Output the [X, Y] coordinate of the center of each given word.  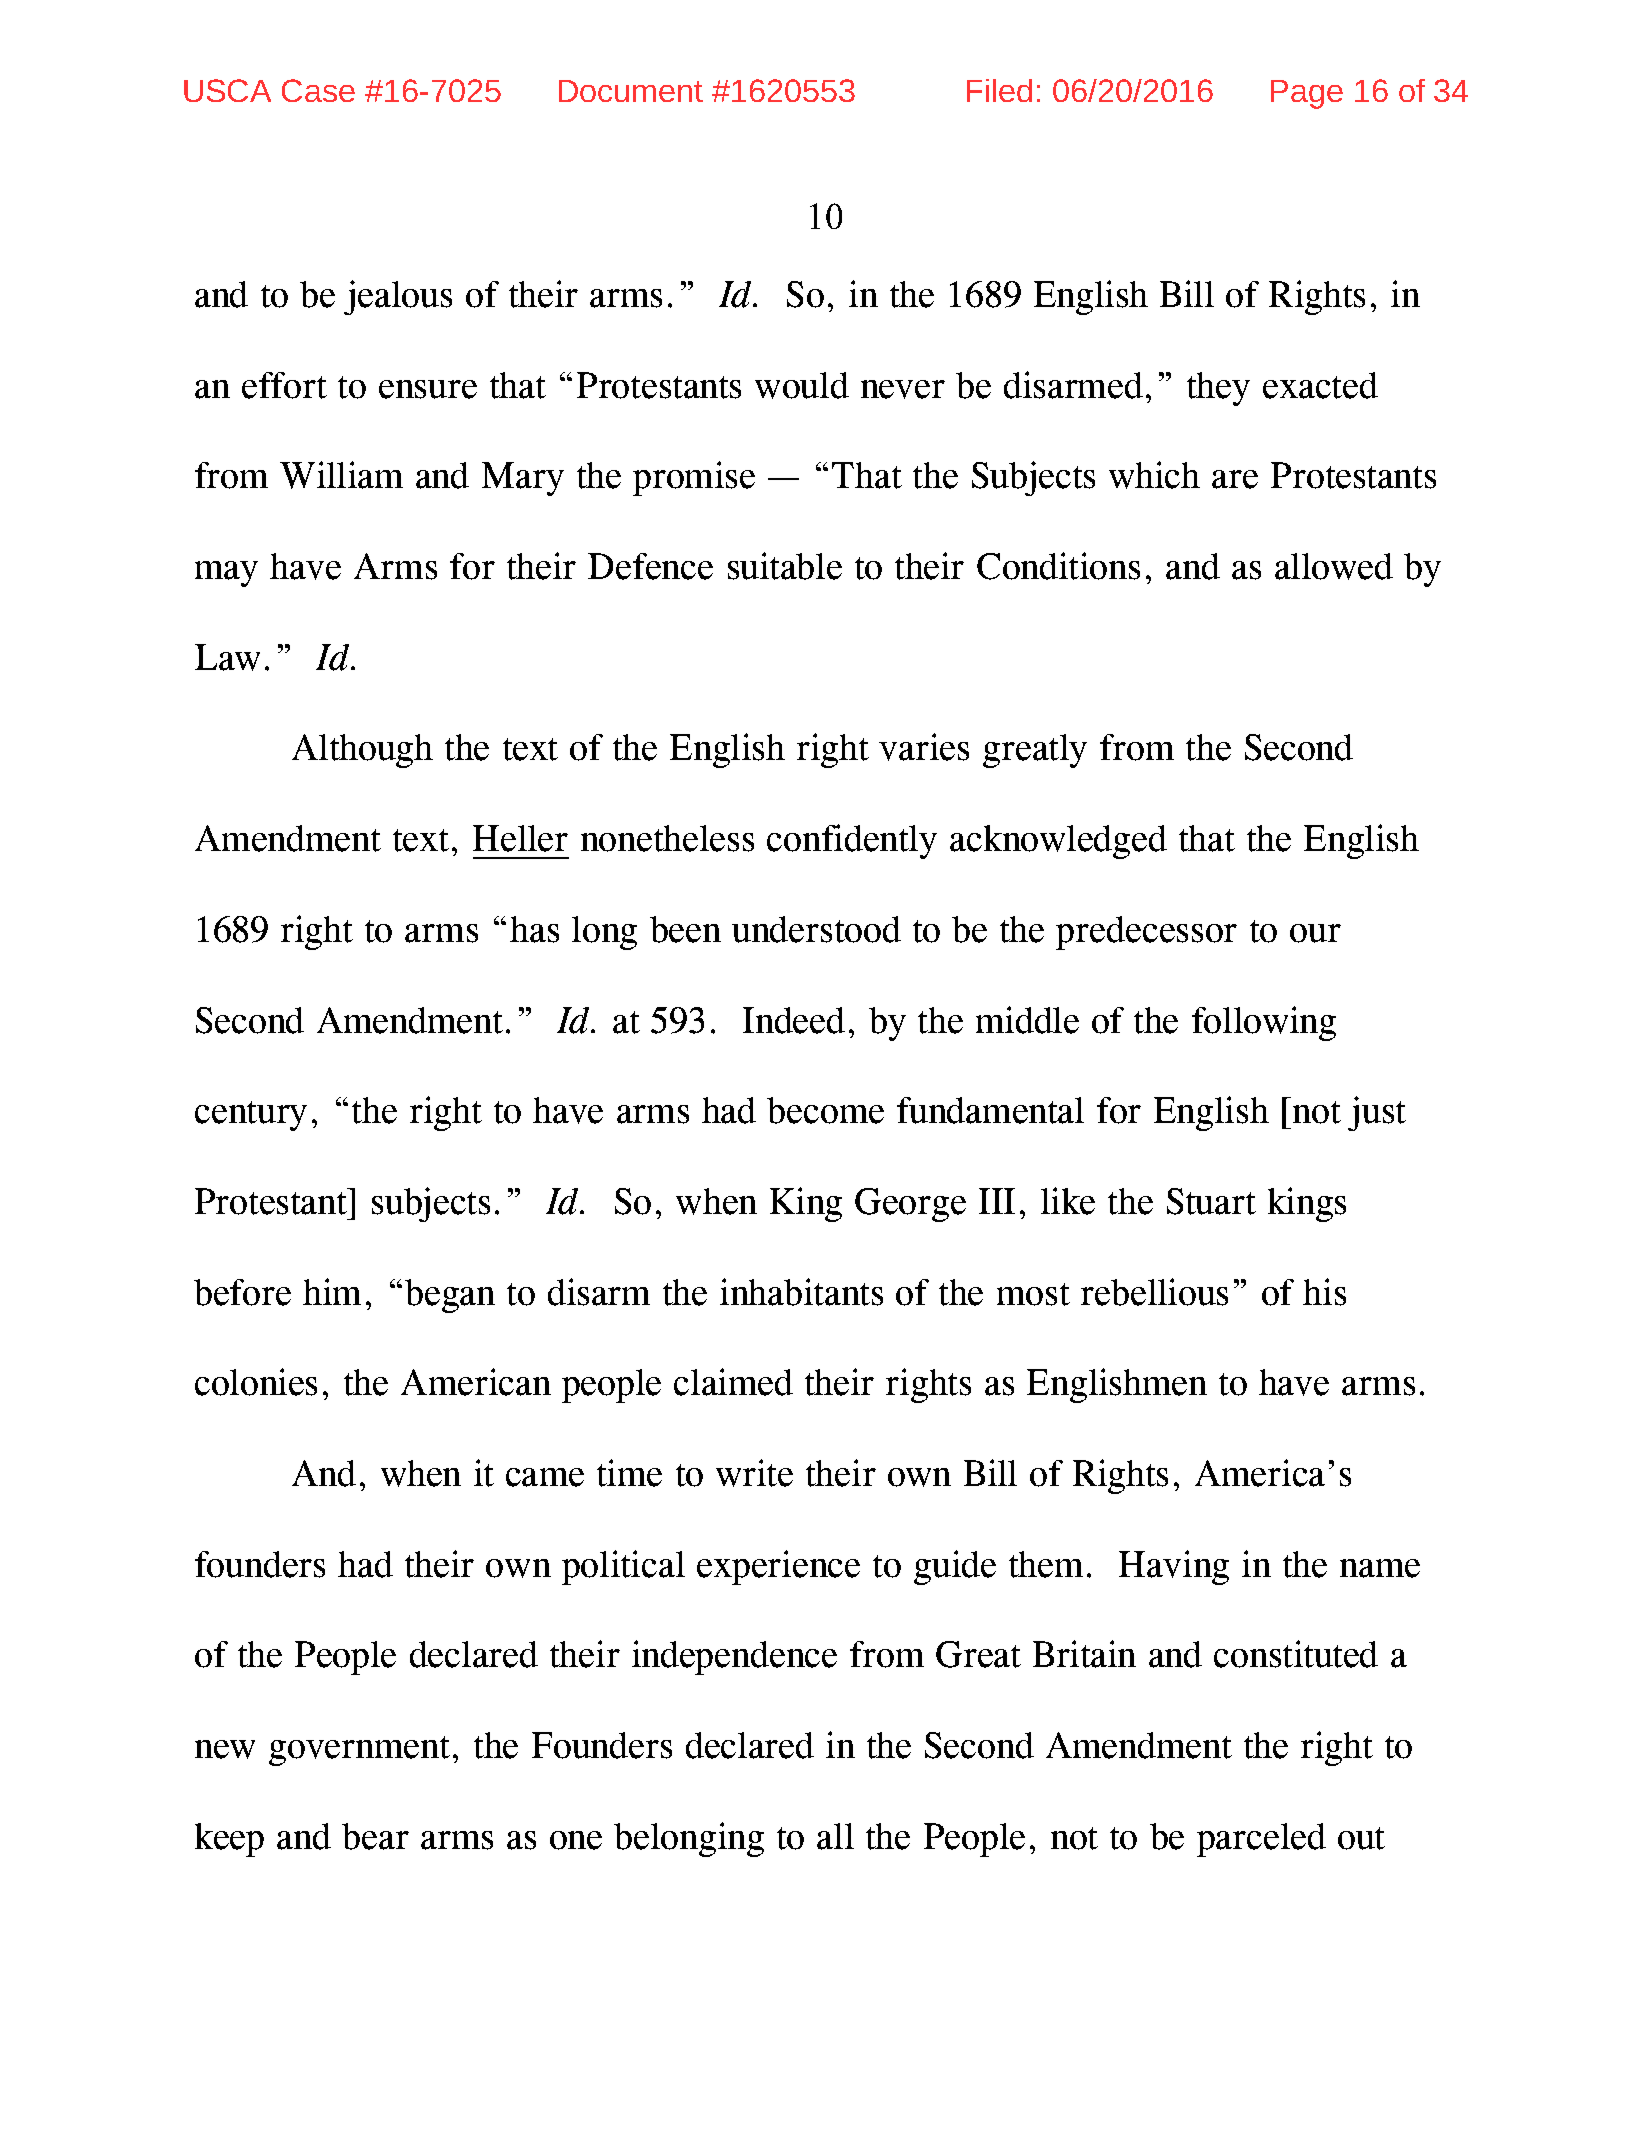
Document [631, 91]
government [359, 1751]
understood [816, 929]
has [534, 929]
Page [1307, 94]
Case [318, 90]
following [1264, 1023]
